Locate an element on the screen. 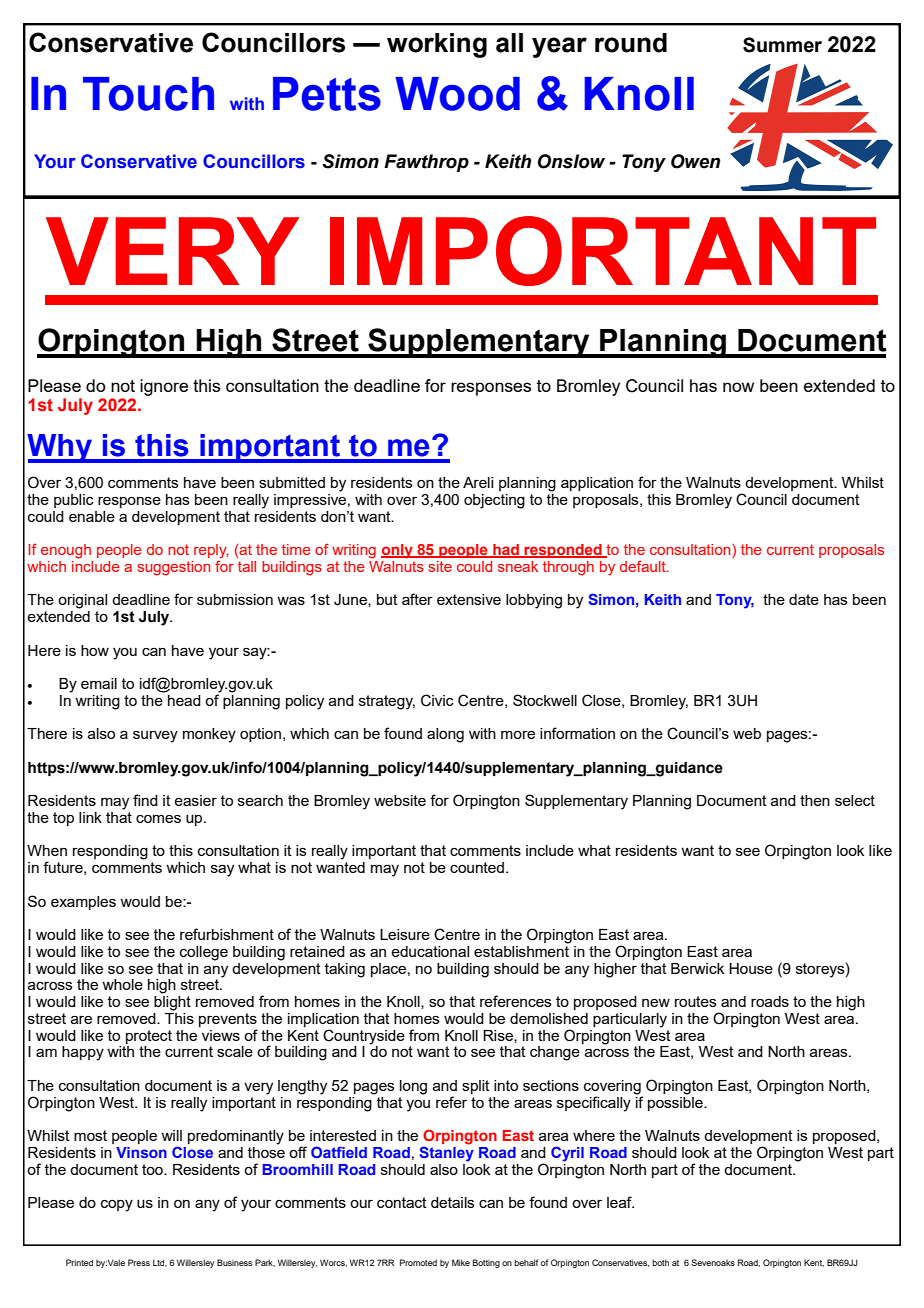 The width and height of the screenshot is (924, 1308). Civic is located at coordinates (437, 700).
